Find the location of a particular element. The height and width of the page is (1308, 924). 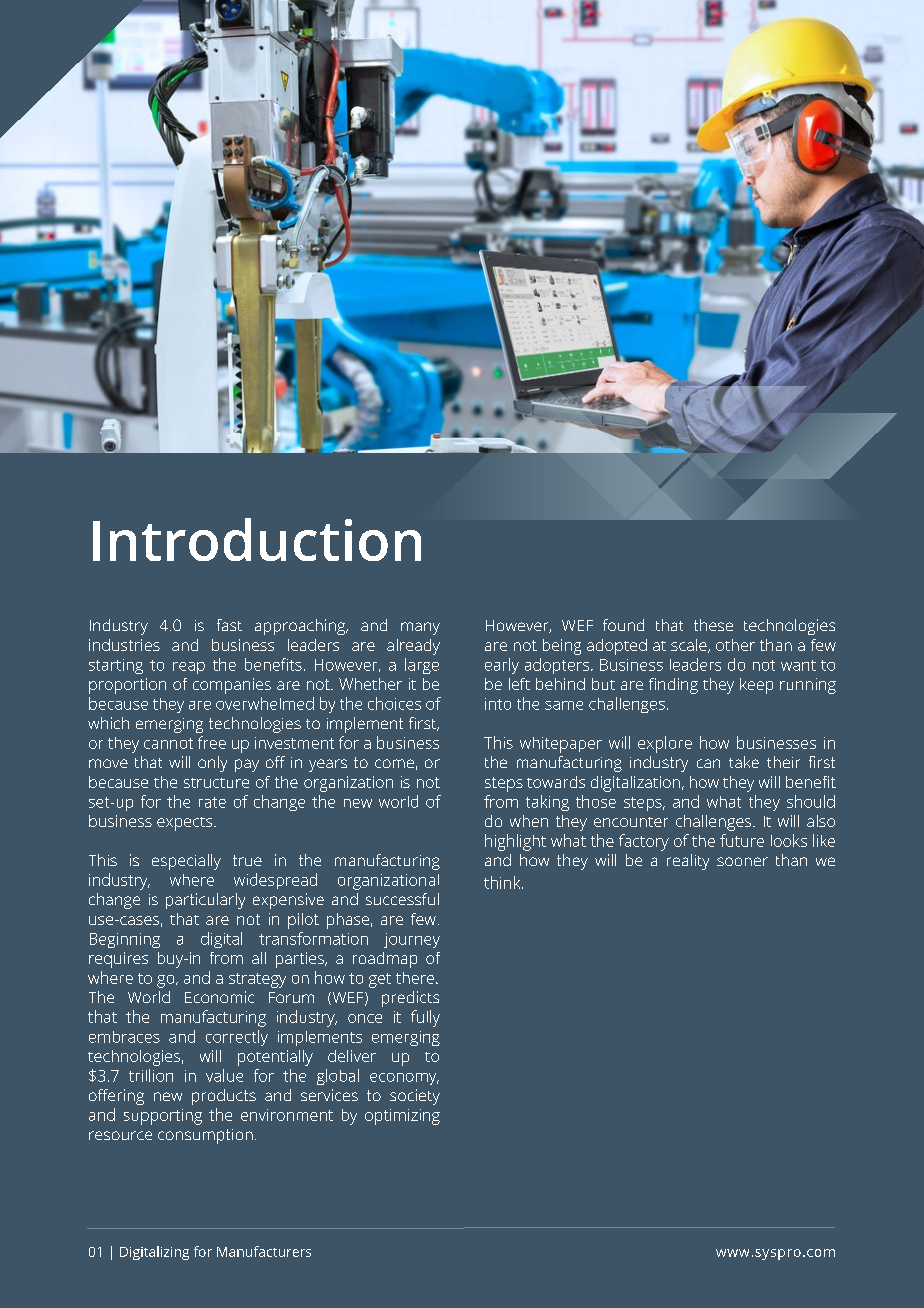

there is located at coordinates (416, 978).
